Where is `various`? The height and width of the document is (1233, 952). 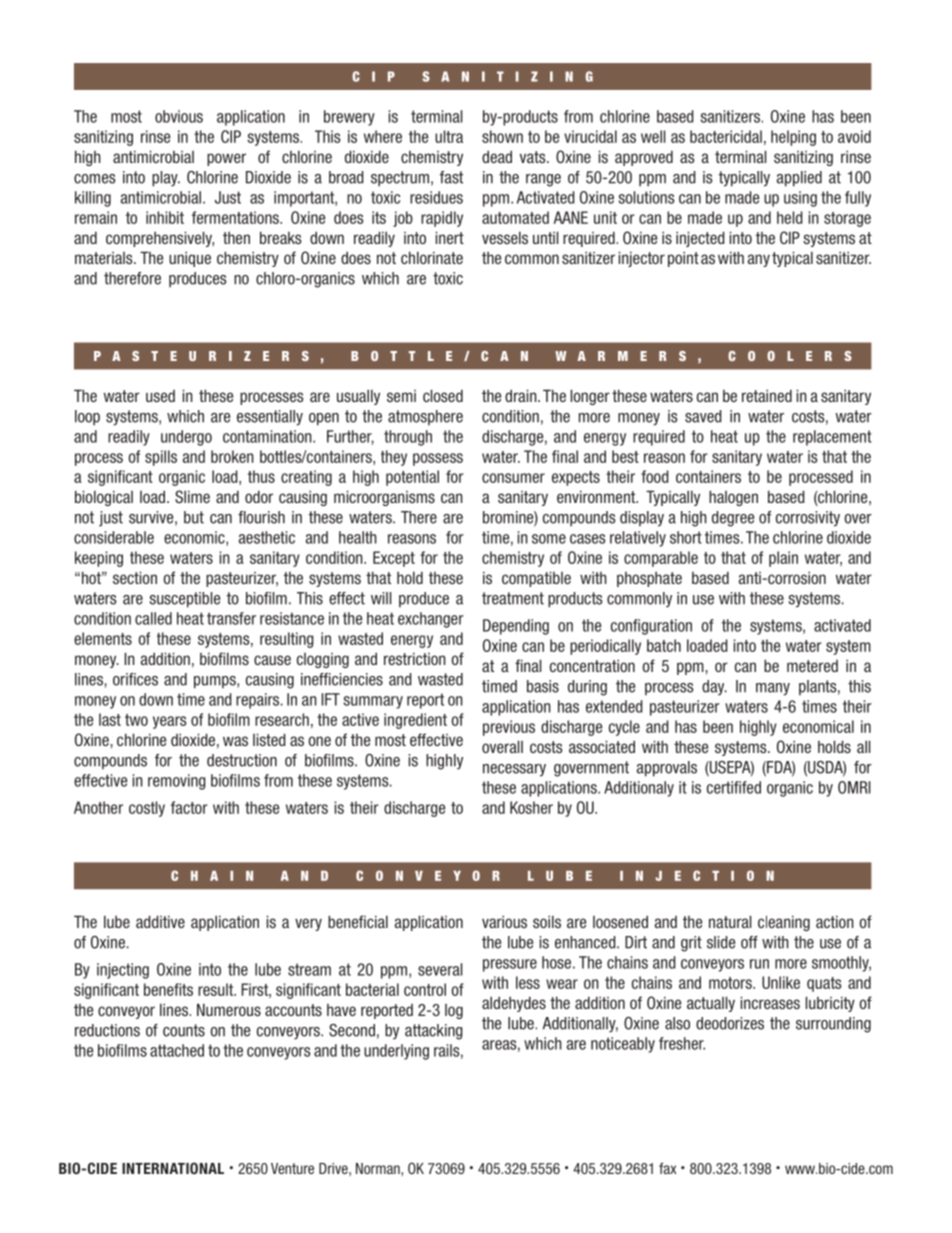 various is located at coordinates (504, 921).
